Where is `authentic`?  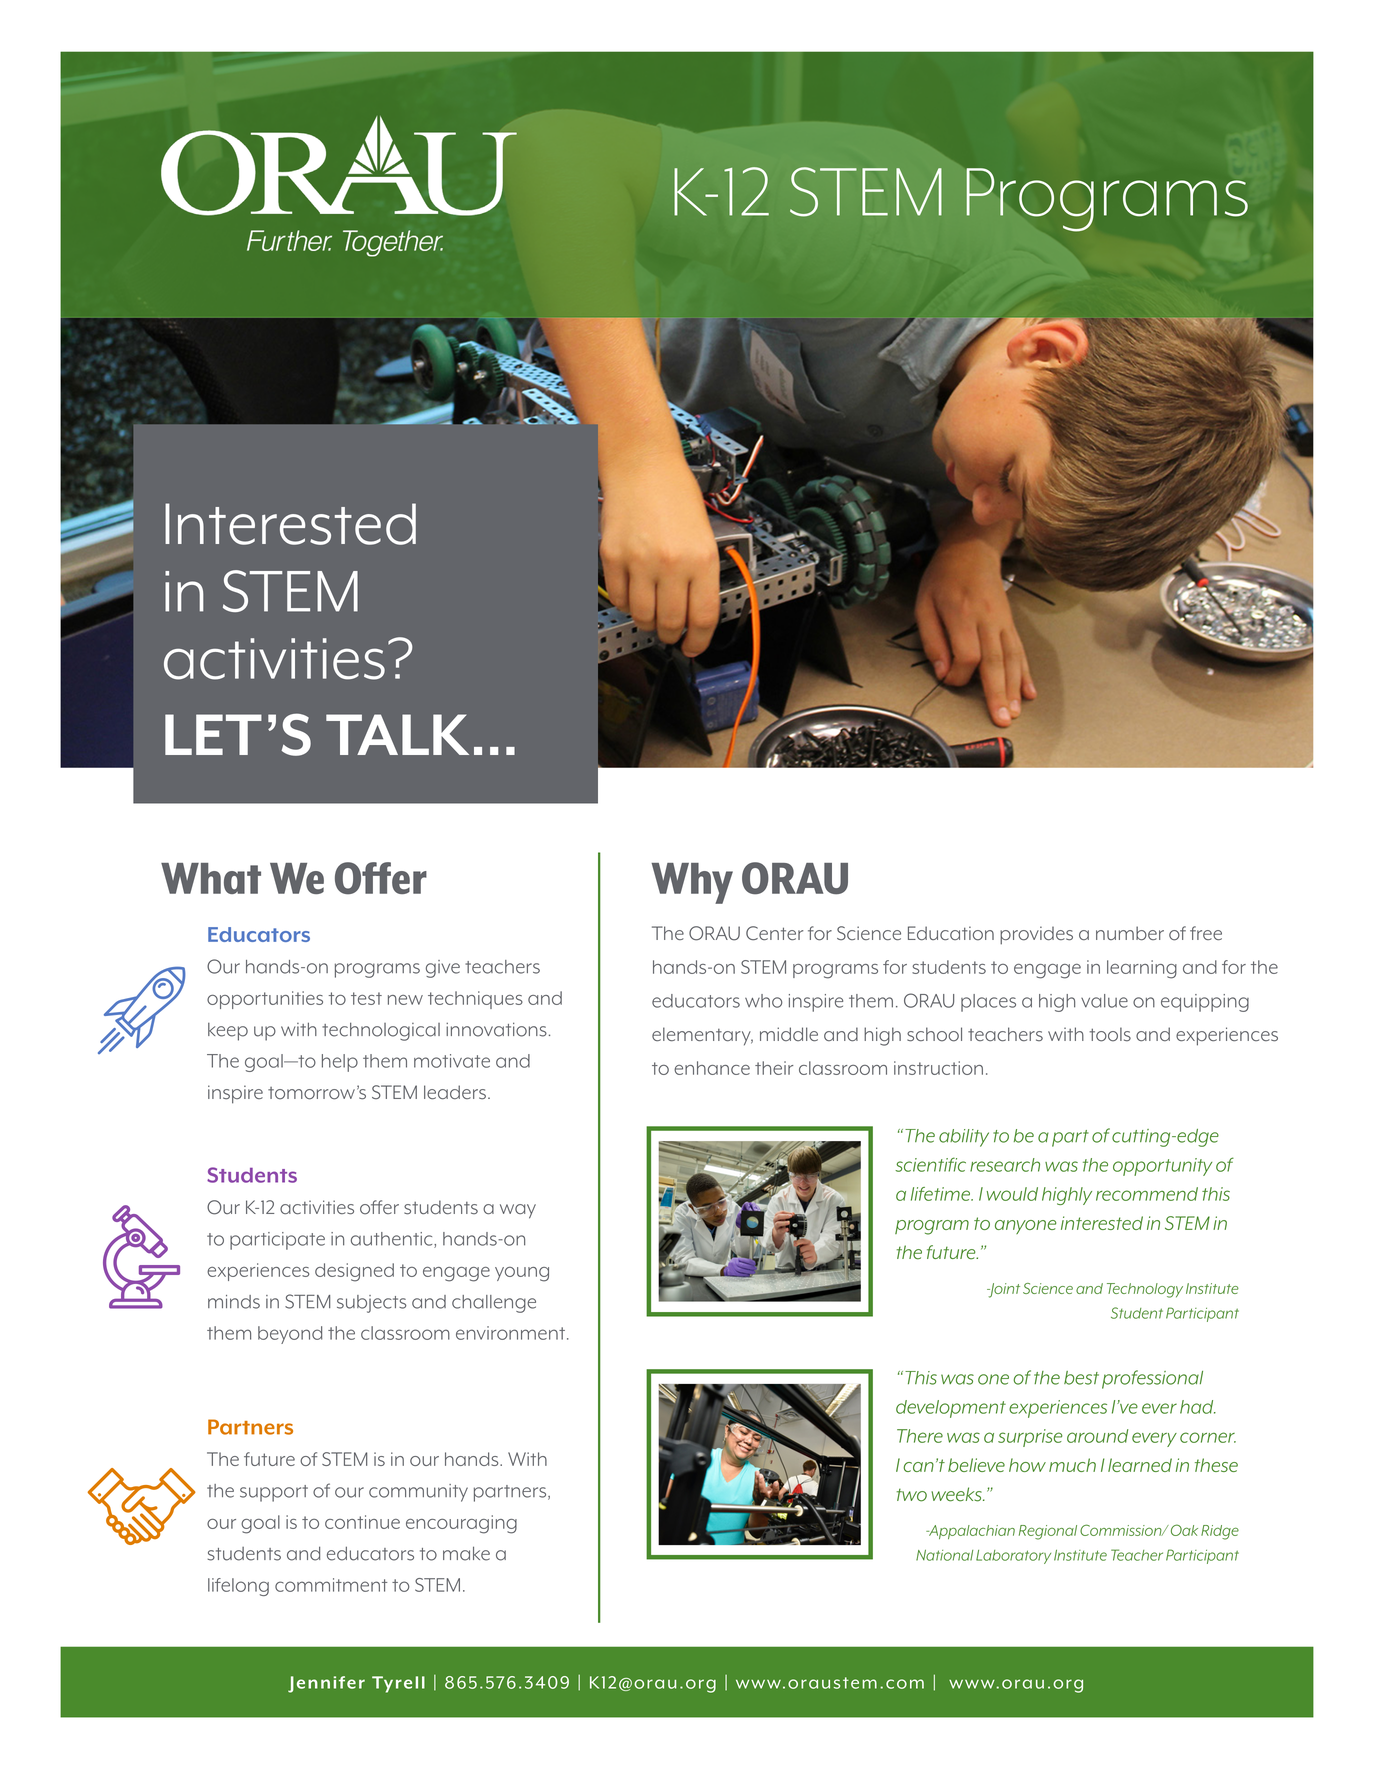 authentic is located at coordinates (393, 1240).
